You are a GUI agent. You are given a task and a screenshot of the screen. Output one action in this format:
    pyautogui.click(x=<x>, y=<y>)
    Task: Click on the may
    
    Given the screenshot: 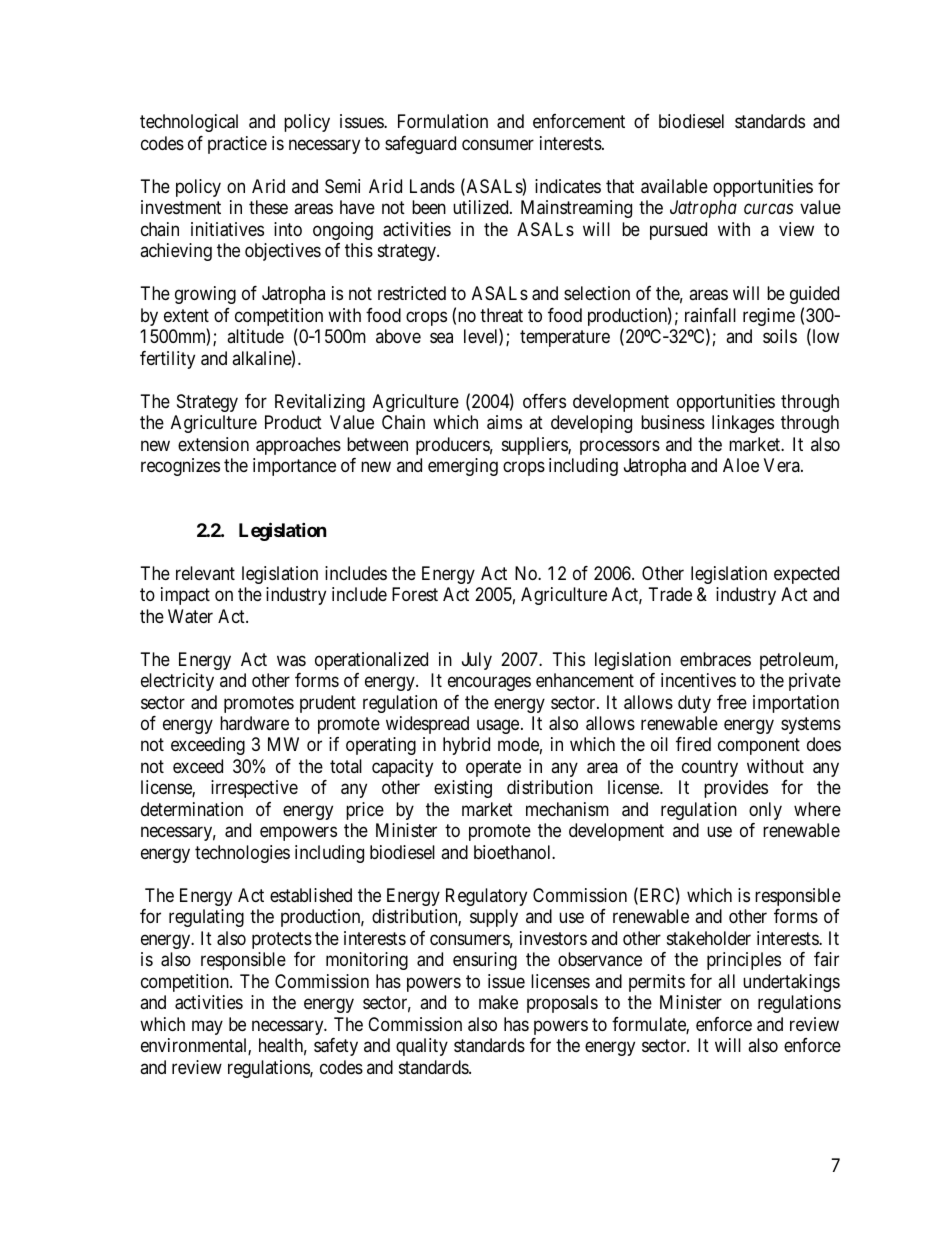 What is the action you would take?
    pyautogui.click(x=207, y=1027)
